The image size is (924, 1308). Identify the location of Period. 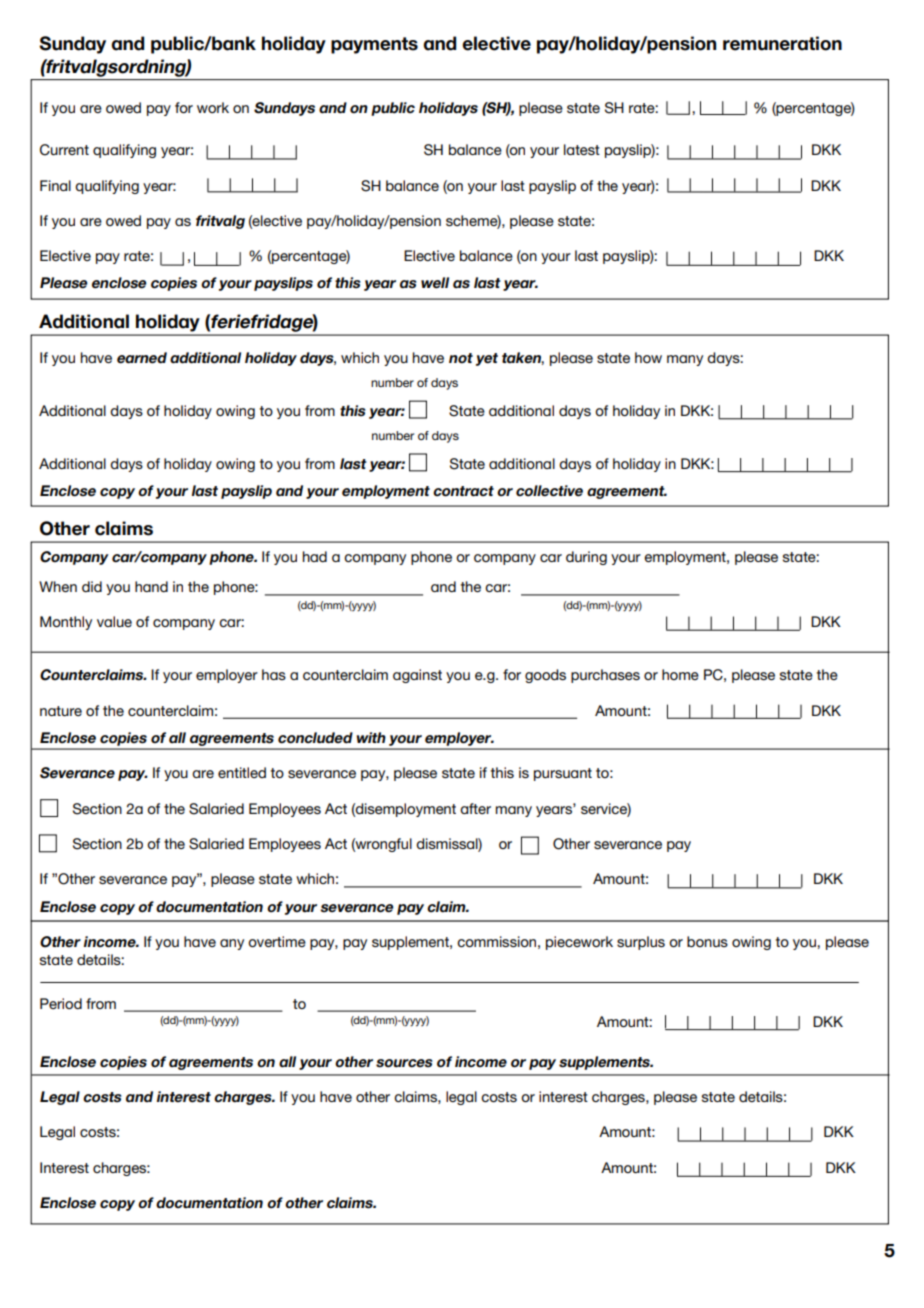
(61, 1003).
